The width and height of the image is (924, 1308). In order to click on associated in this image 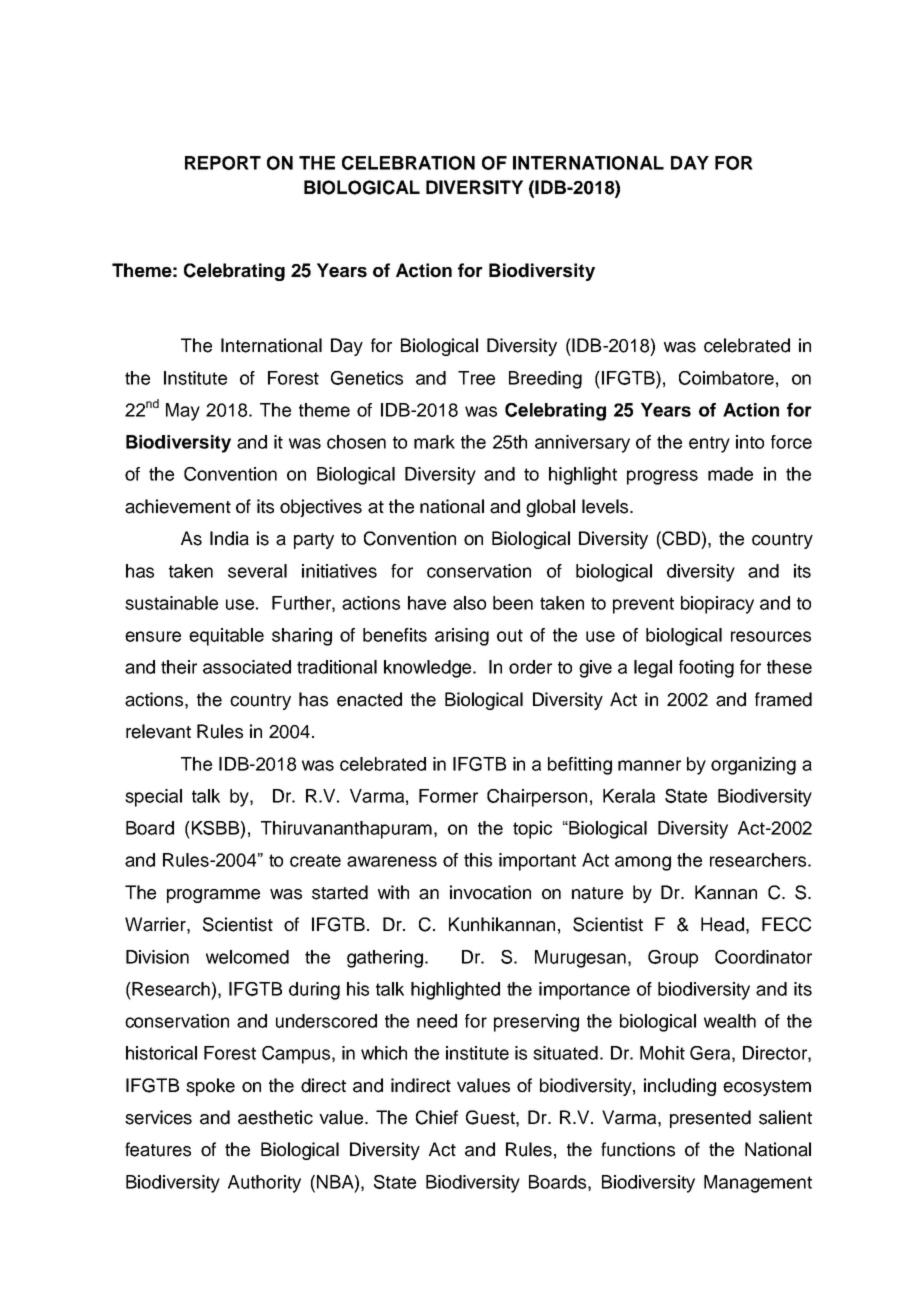, I will do `click(247, 667)`.
